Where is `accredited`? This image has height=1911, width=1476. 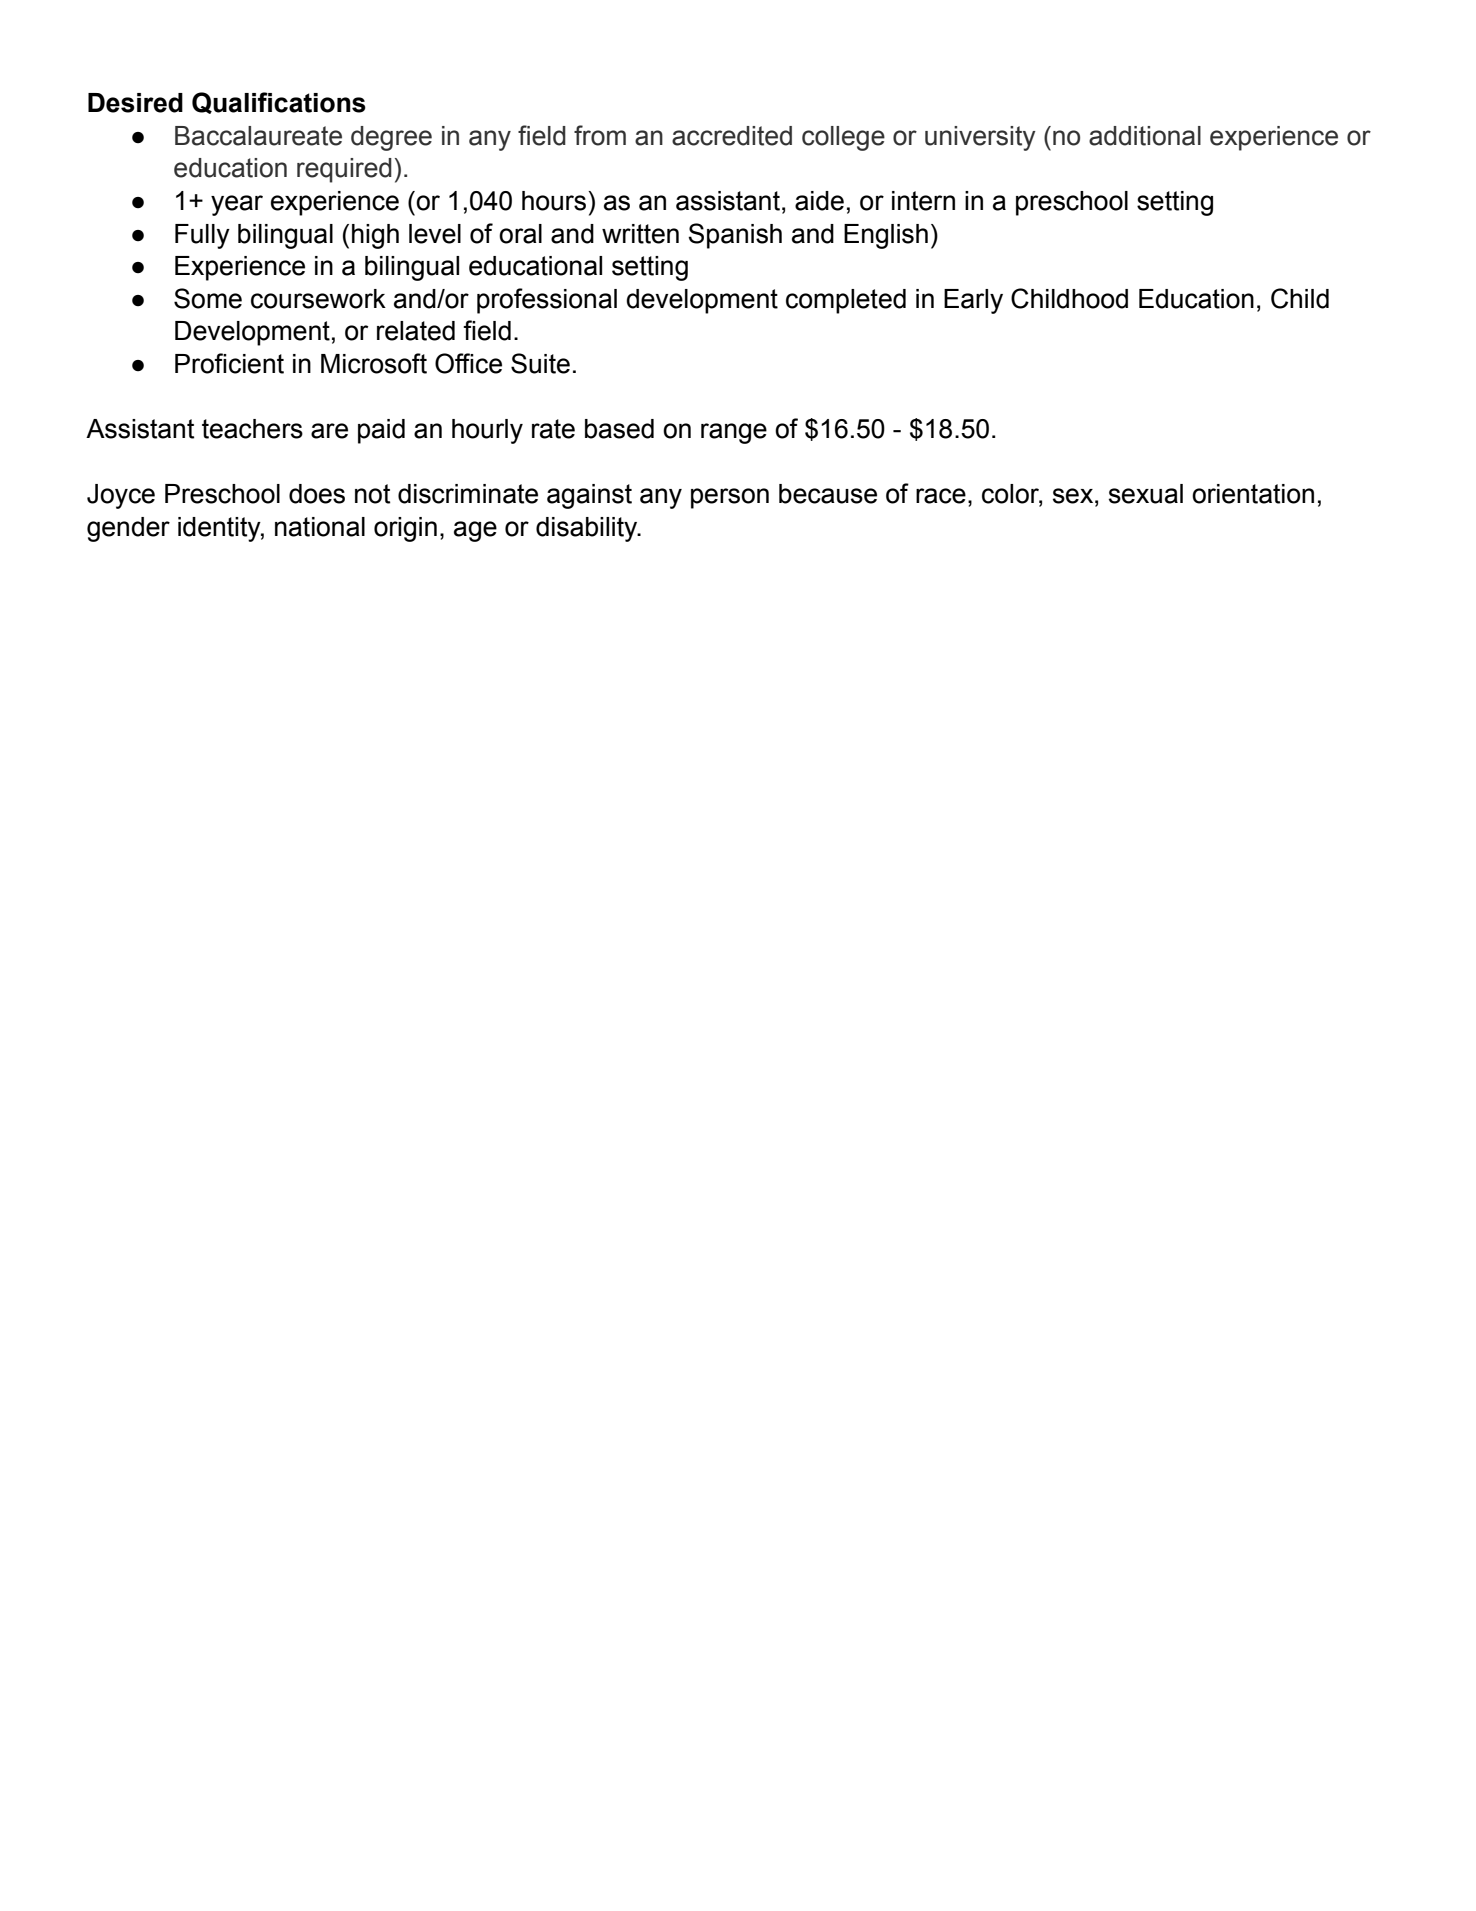 accredited is located at coordinates (732, 136).
